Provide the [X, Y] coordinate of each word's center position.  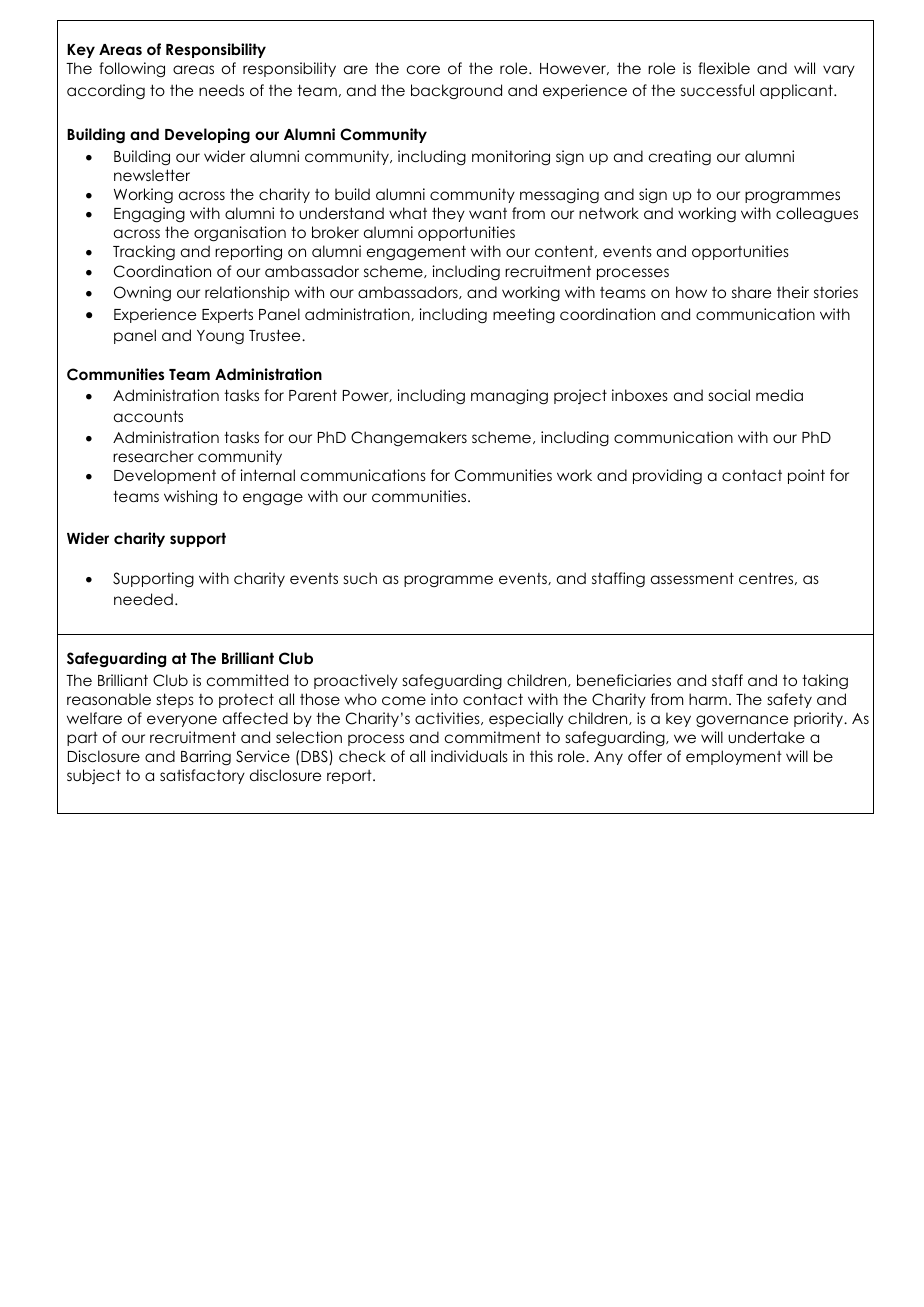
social [729, 395]
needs [221, 90]
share [751, 292]
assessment [692, 578]
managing [509, 397]
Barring [206, 758]
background [456, 91]
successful [717, 90]
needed [143, 599]
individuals [469, 756]
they [448, 214]
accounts [148, 416]
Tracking [144, 253]
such [360, 578]
